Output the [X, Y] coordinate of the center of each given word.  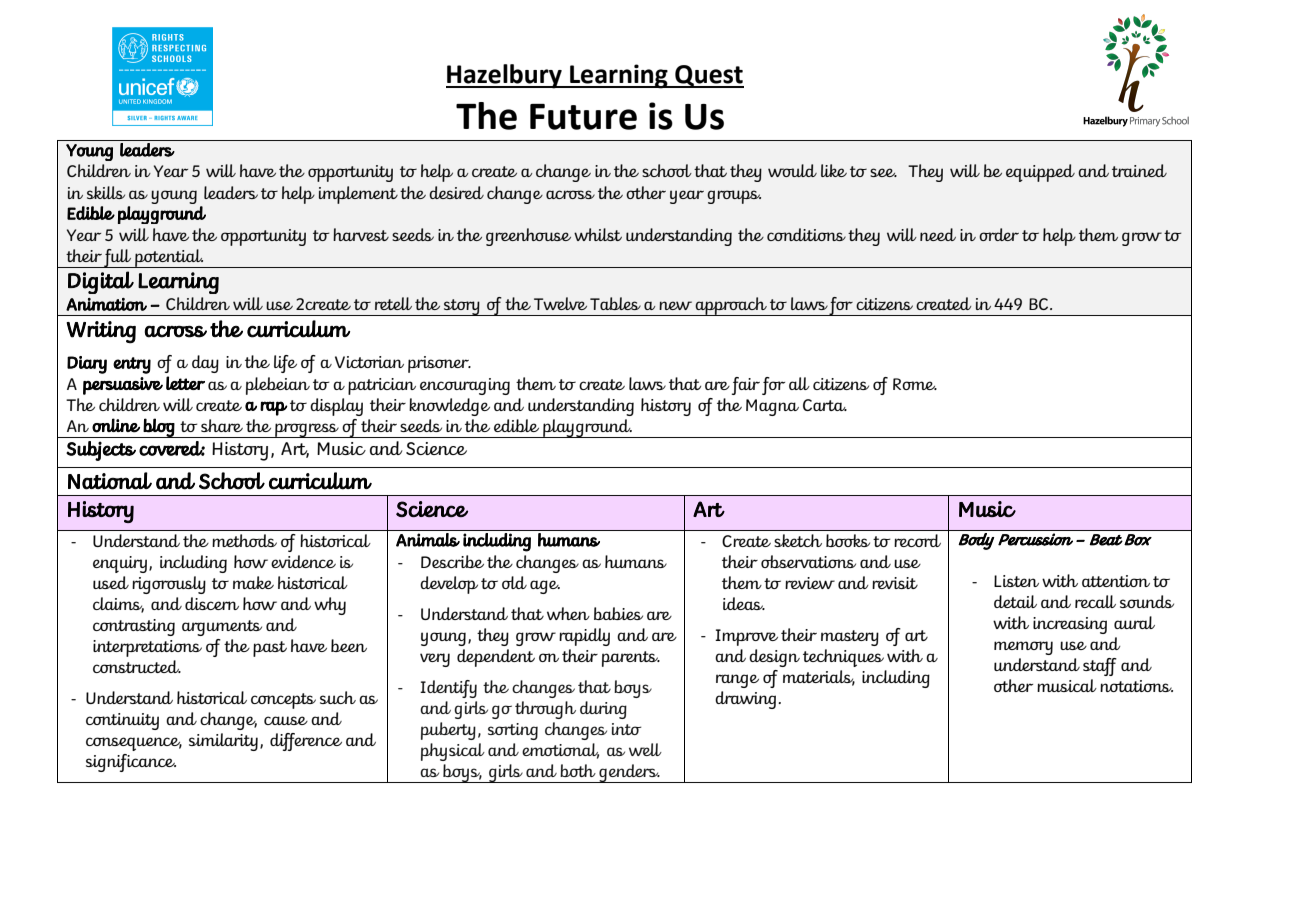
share [222, 425]
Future [583, 117]
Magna [772, 407]
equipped [1040, 173]
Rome [915, 384]
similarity [223, 742]
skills [106, 192]
